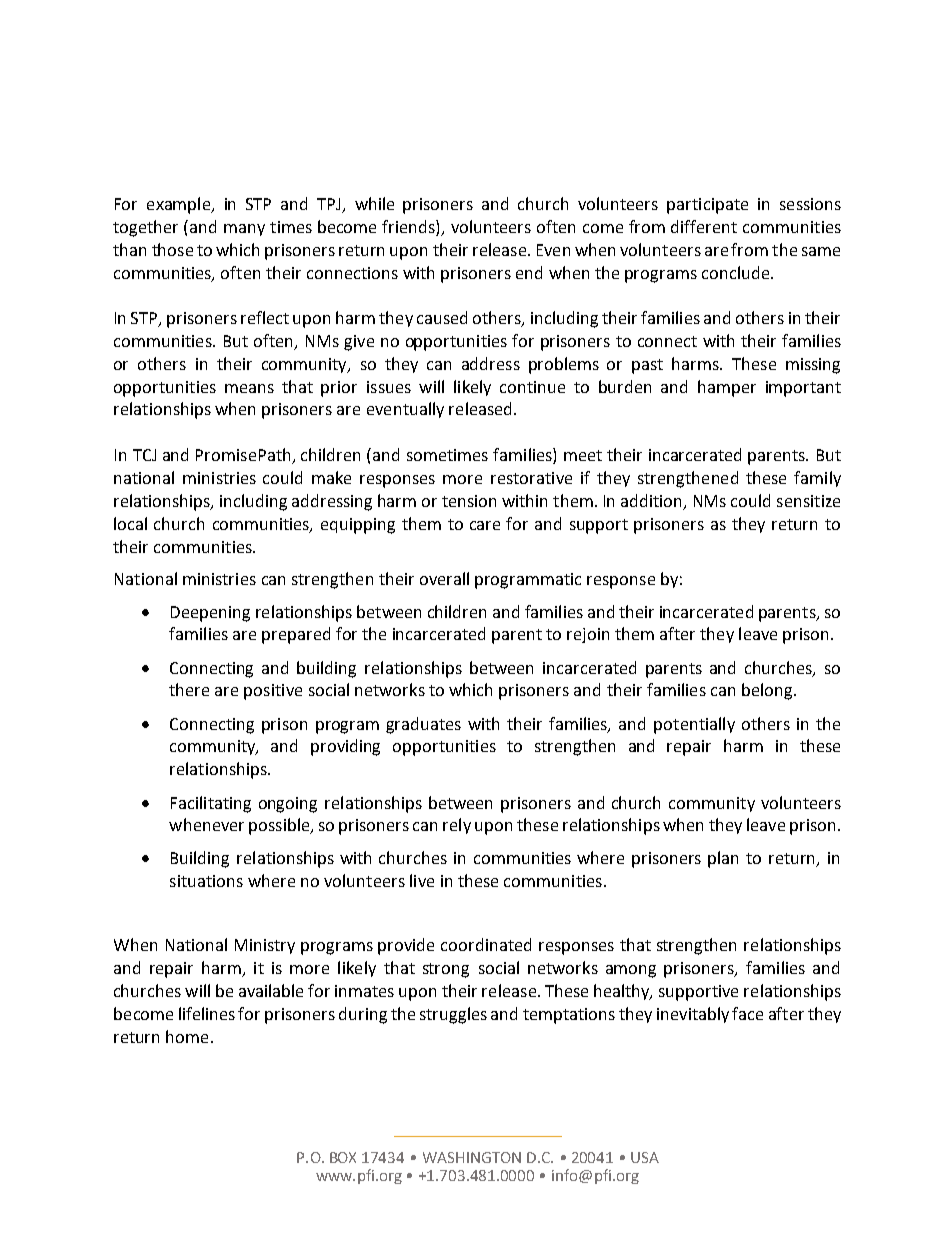 Image resolution: width=952 pixels, height=1233 pixels. What do you see at coordinates (130, 523) in the document?
I see `local` at bounding box center [130, 523].
